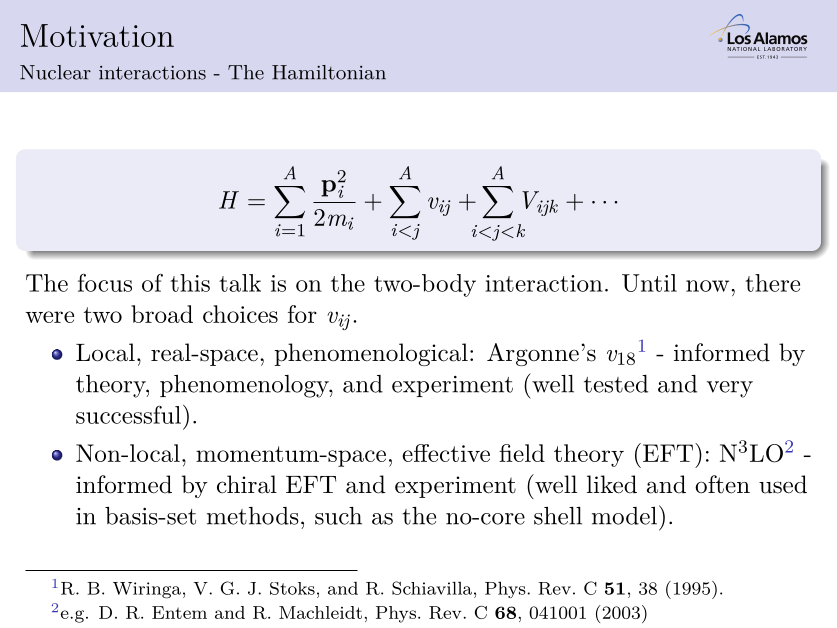 The width and height of the page is (837, 628). I want to click on chiral, so click(247, 484).
